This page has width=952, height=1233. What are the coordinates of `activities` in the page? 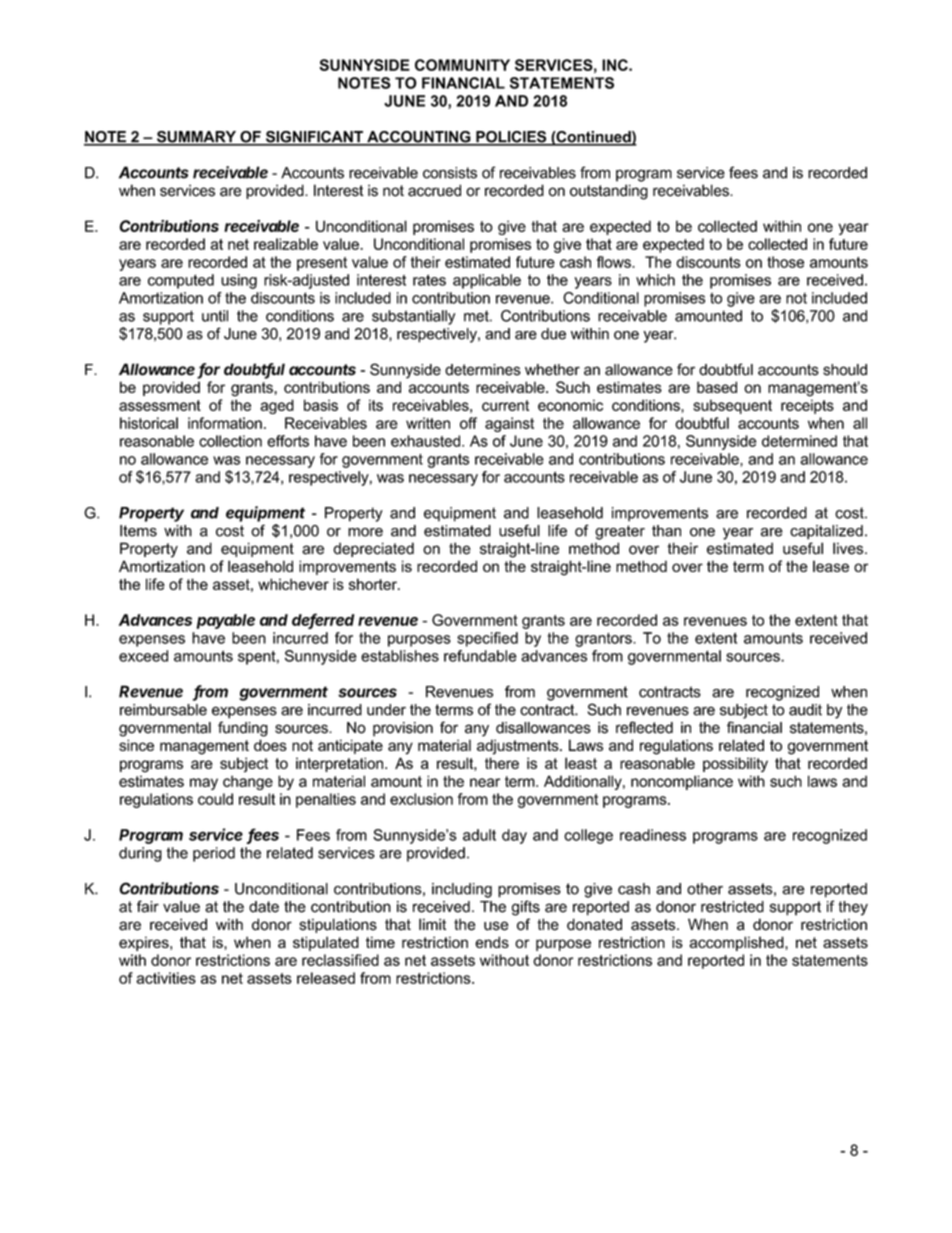 It's located at (166, 978).
